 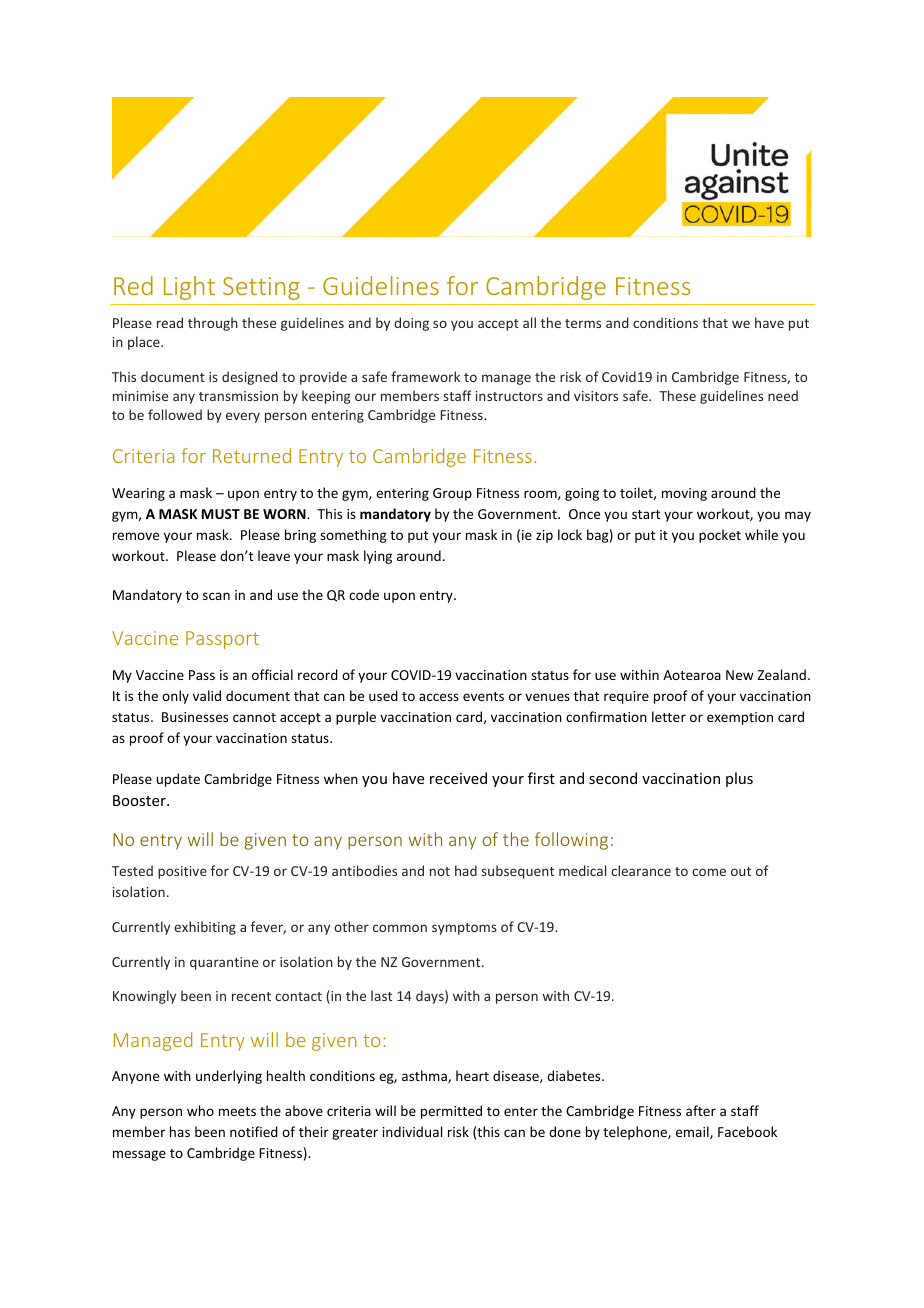 What do you see at coordinates (195, 717) in the document?
I see `Businesses` at bounding box center [195, 717].
